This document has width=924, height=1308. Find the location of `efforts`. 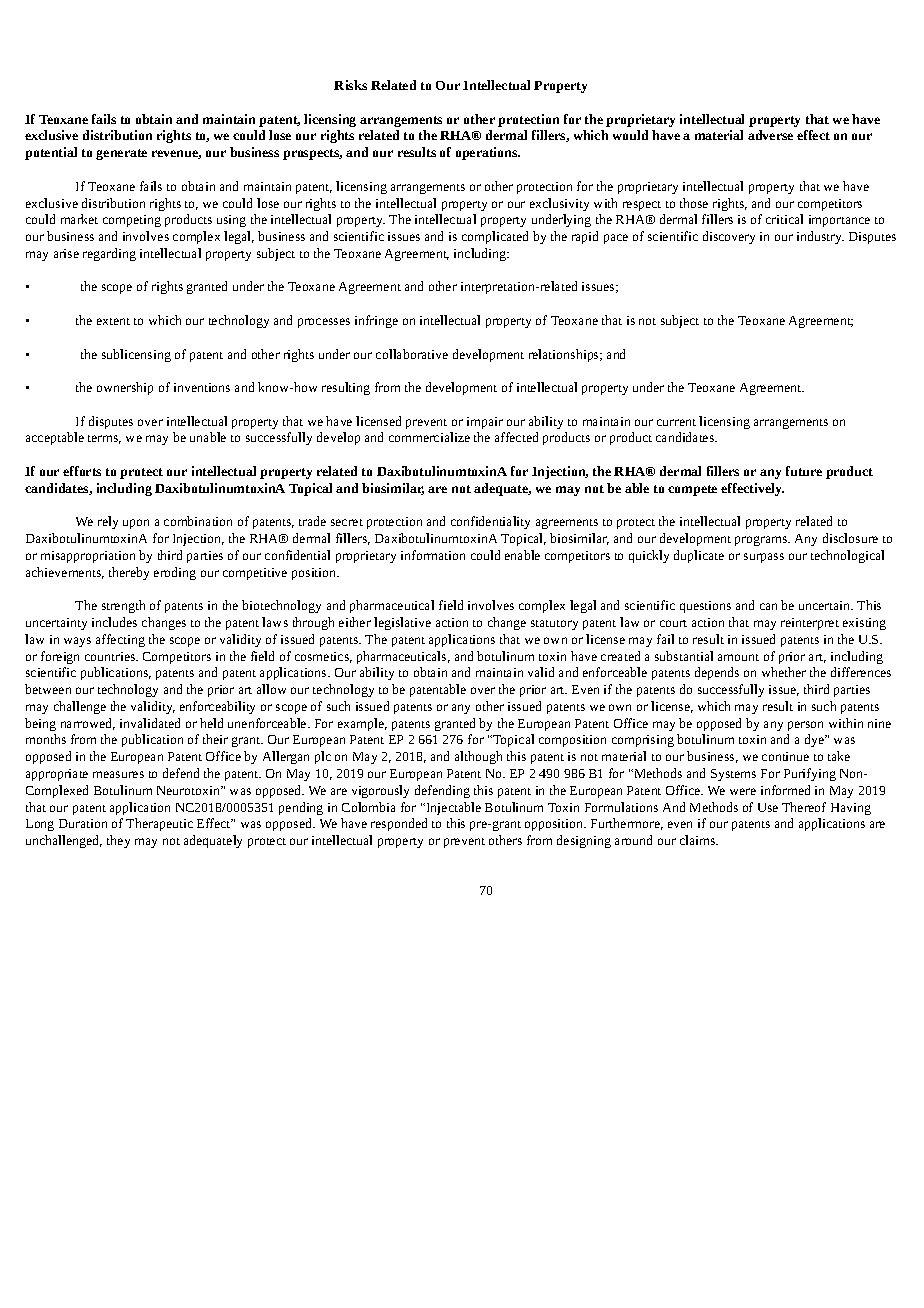

efforts is located at coordinates (82, 471).
